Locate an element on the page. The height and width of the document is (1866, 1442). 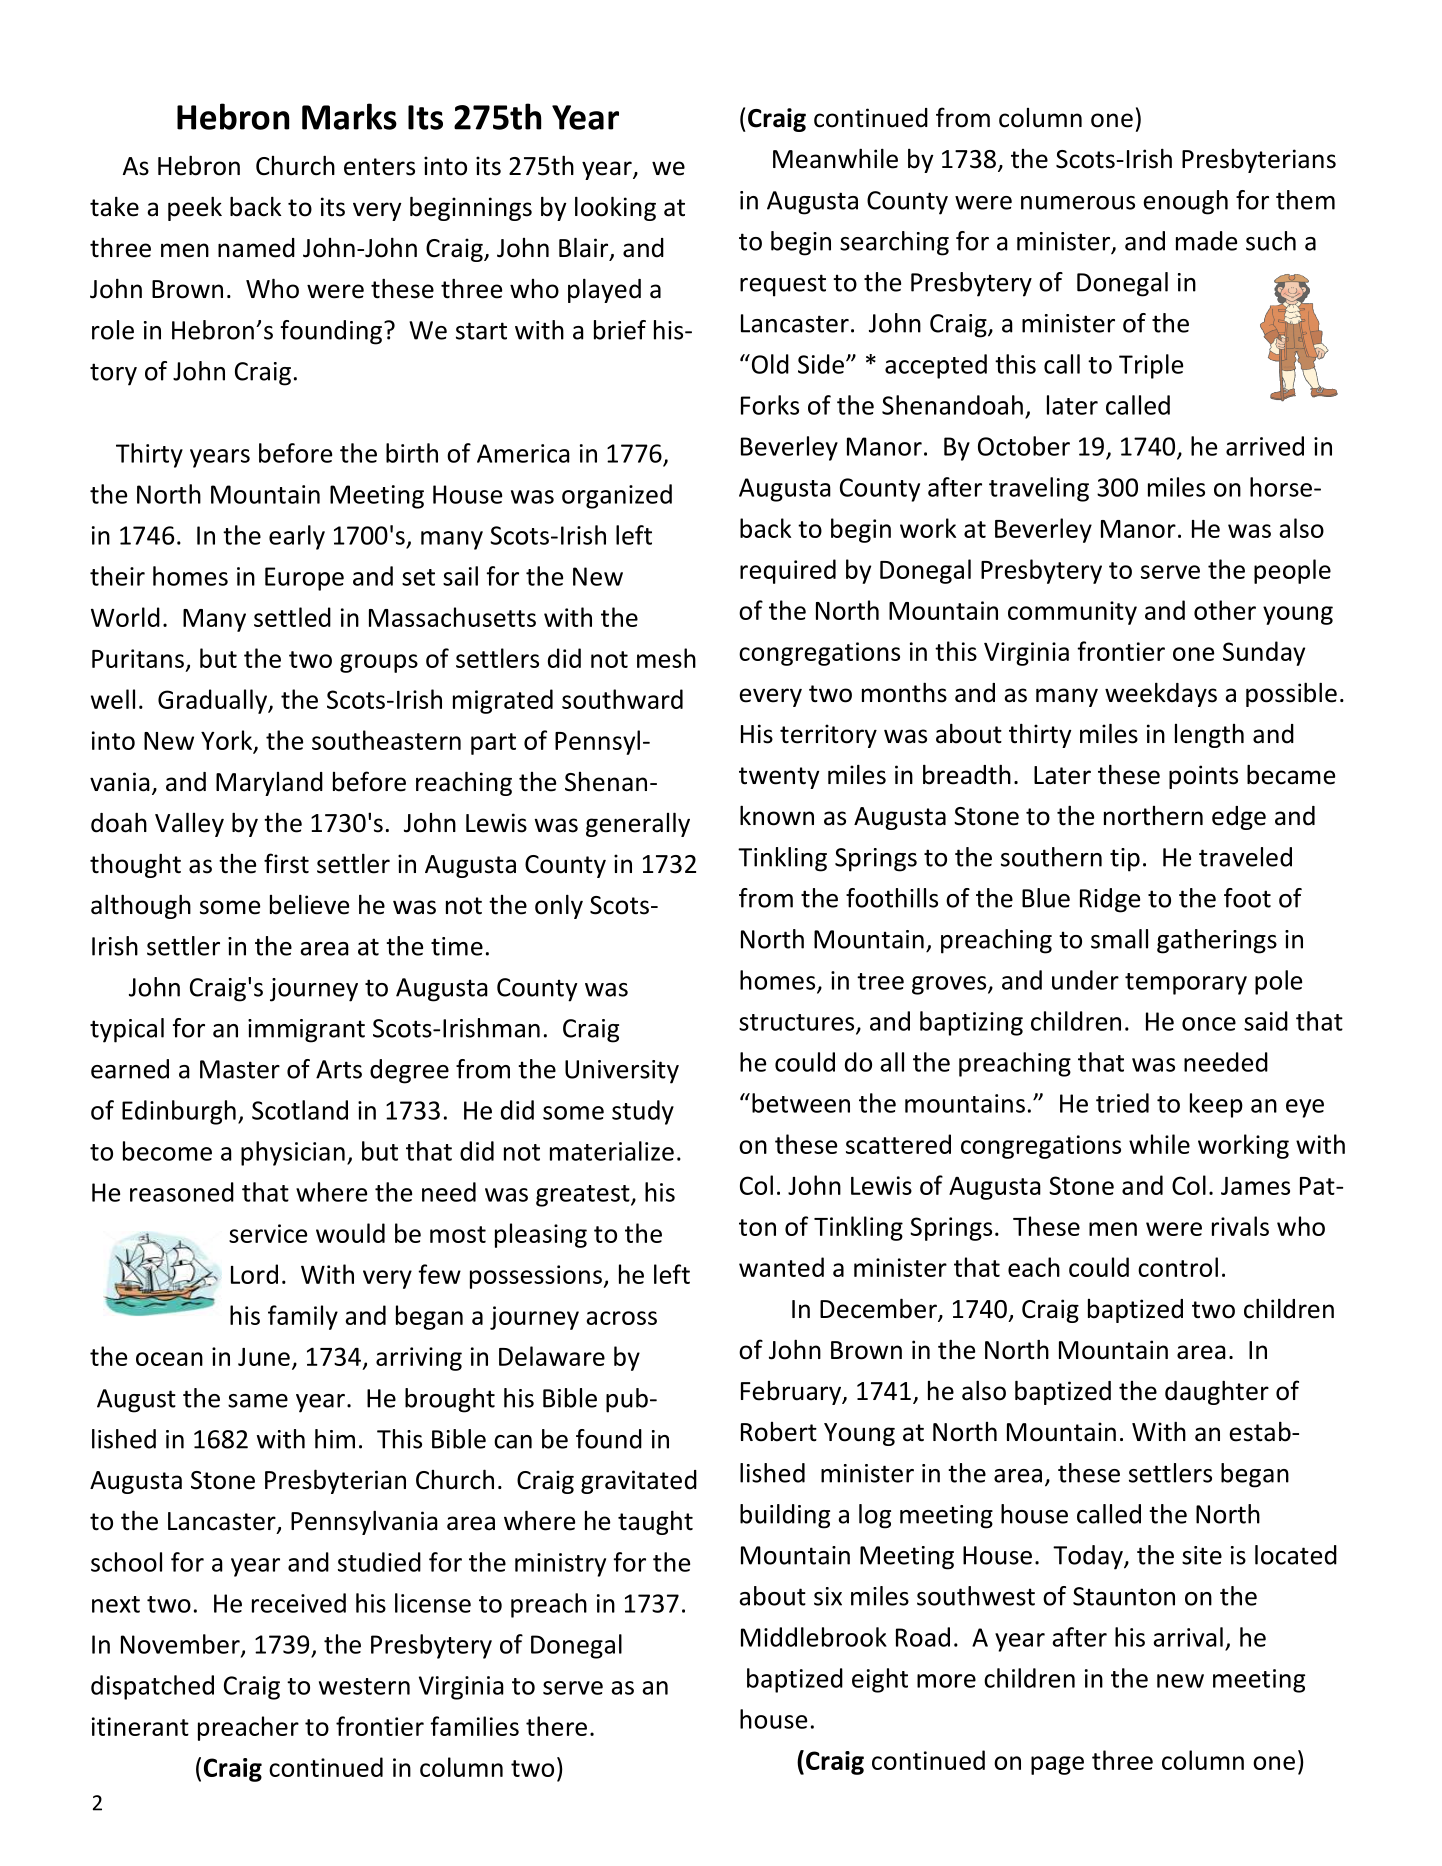
dispatched is located at coordinates (152, 1687).
